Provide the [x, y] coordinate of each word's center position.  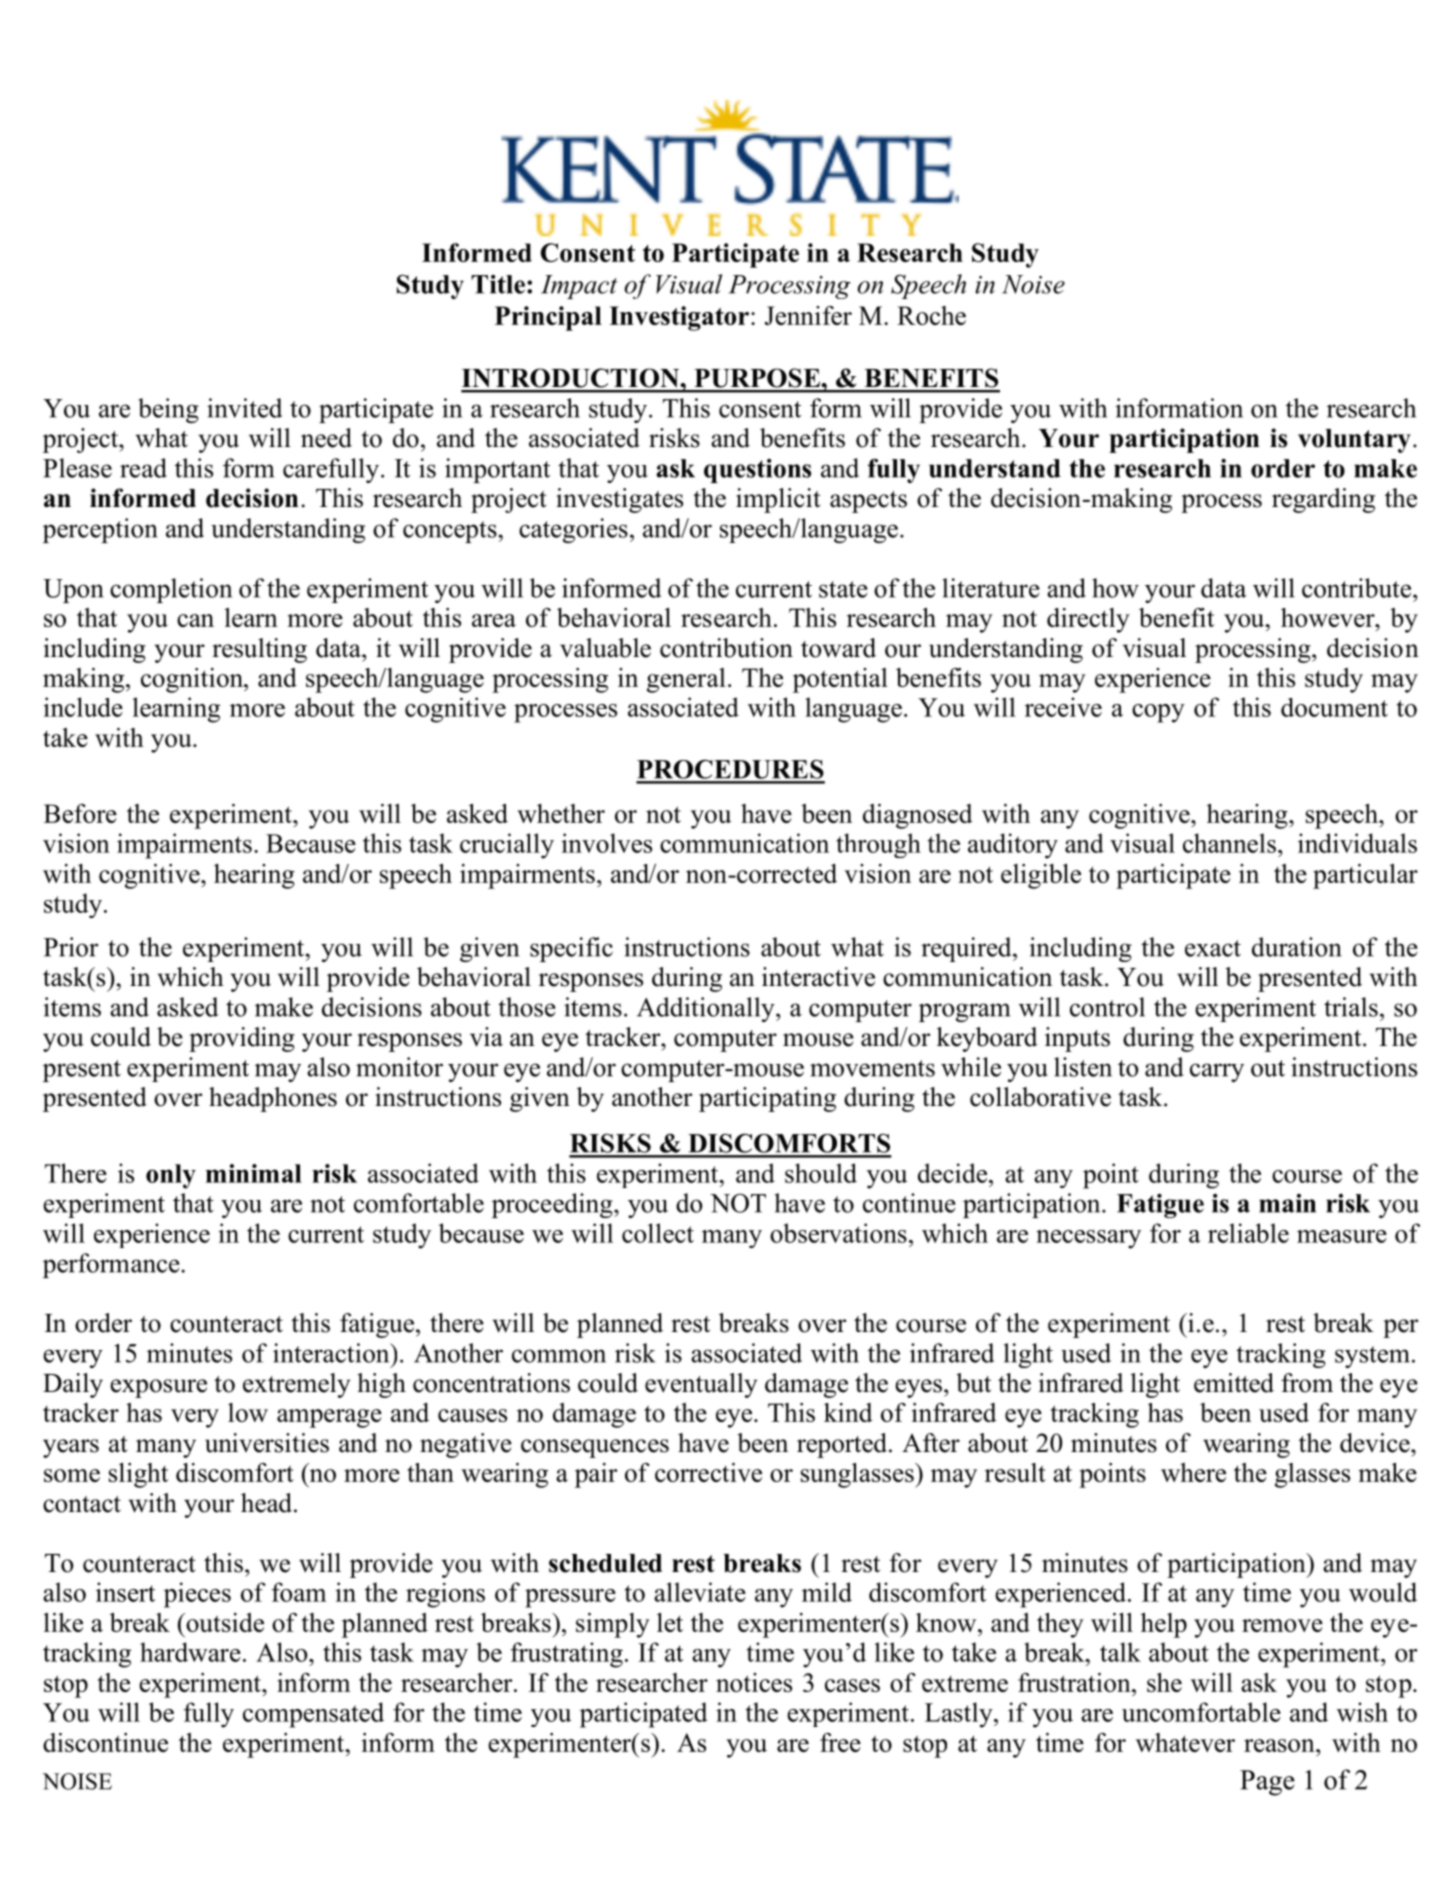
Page [1267, 1783]
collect [658, 1233]
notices [754, 1682]
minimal [254, 1173]
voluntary [1354, 441]
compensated [313, 1715]
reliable [1248, 1233]
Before [80, 813]
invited [244, 408]
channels [1229, 843]
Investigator [679, 318]
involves [606, 843]
